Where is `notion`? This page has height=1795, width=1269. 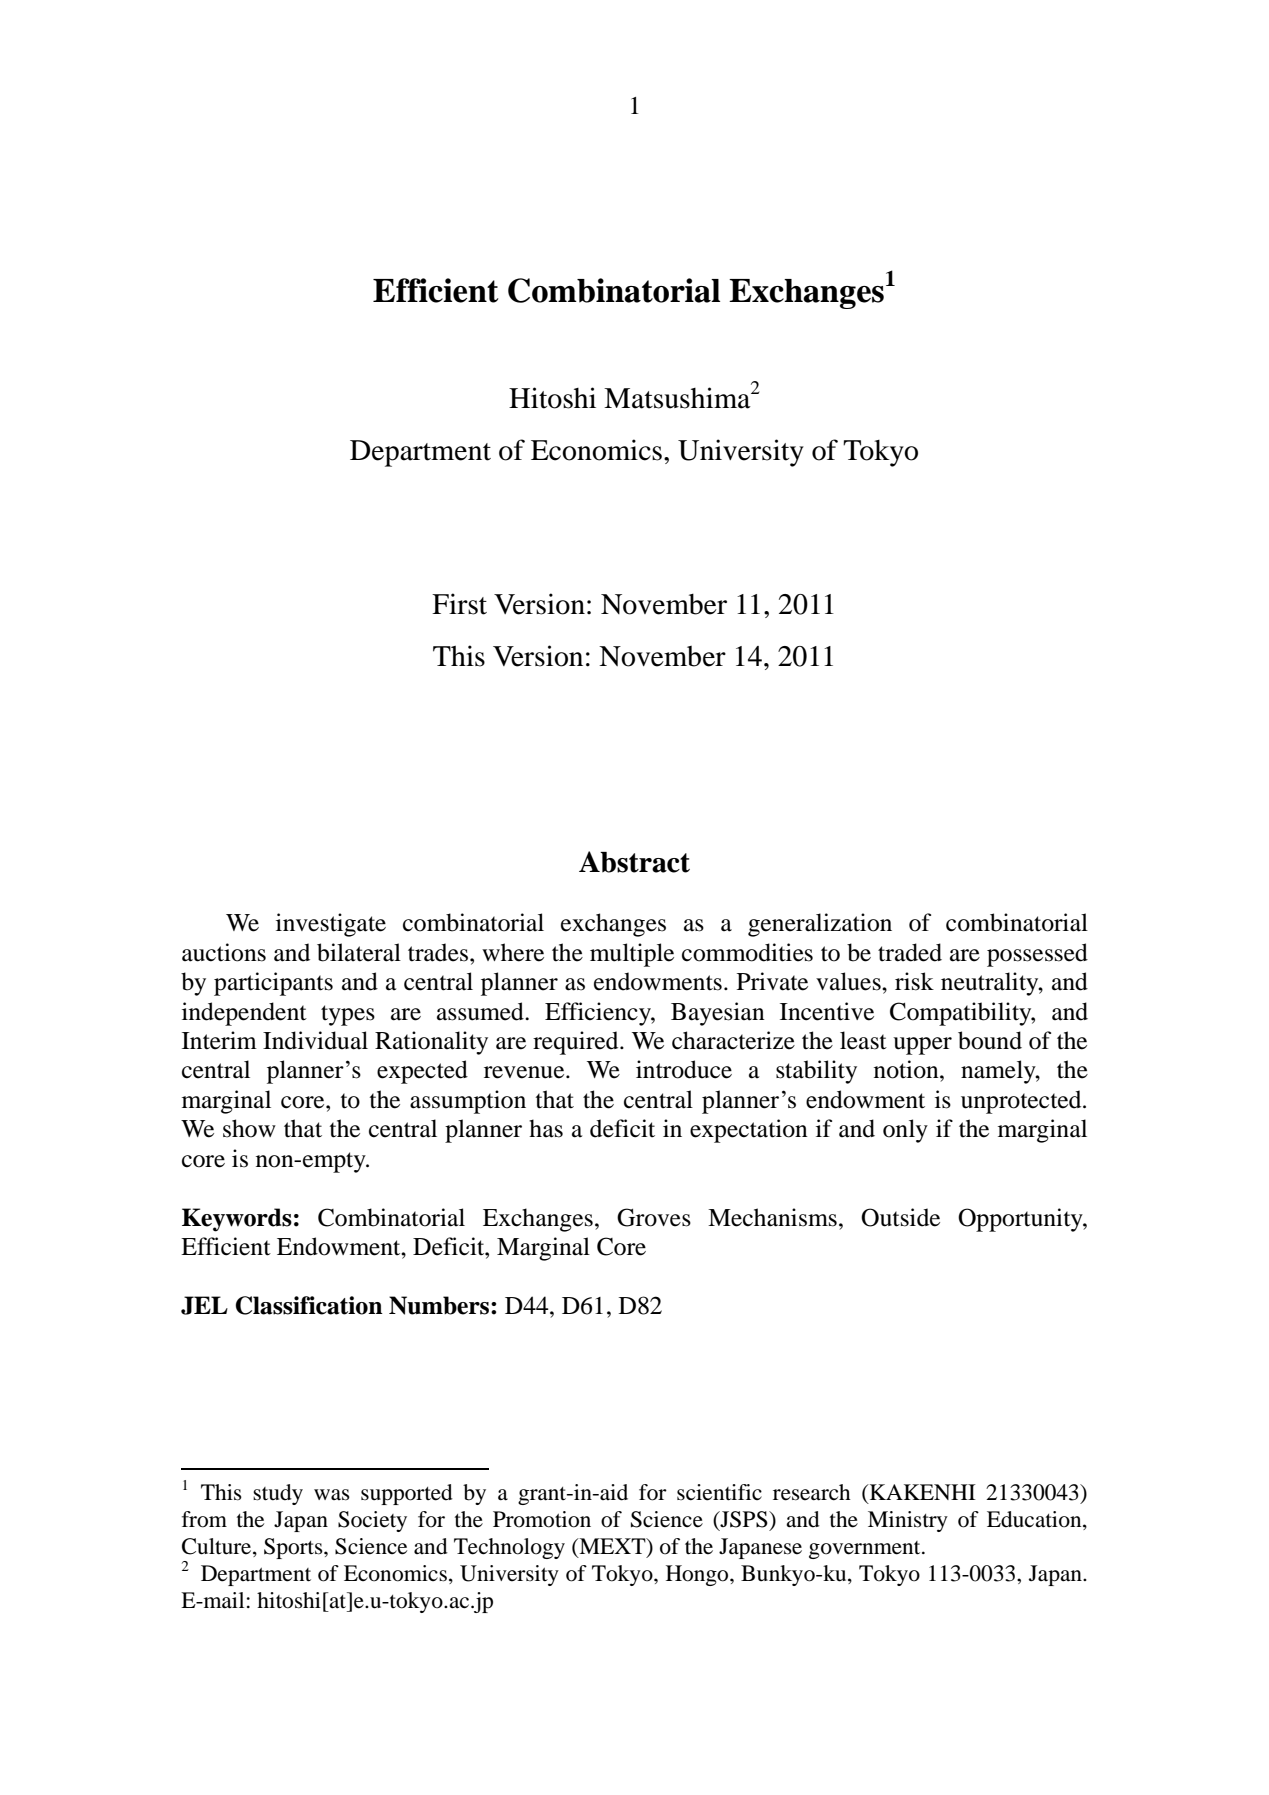
notion is located at coordinates (907, 1069).
